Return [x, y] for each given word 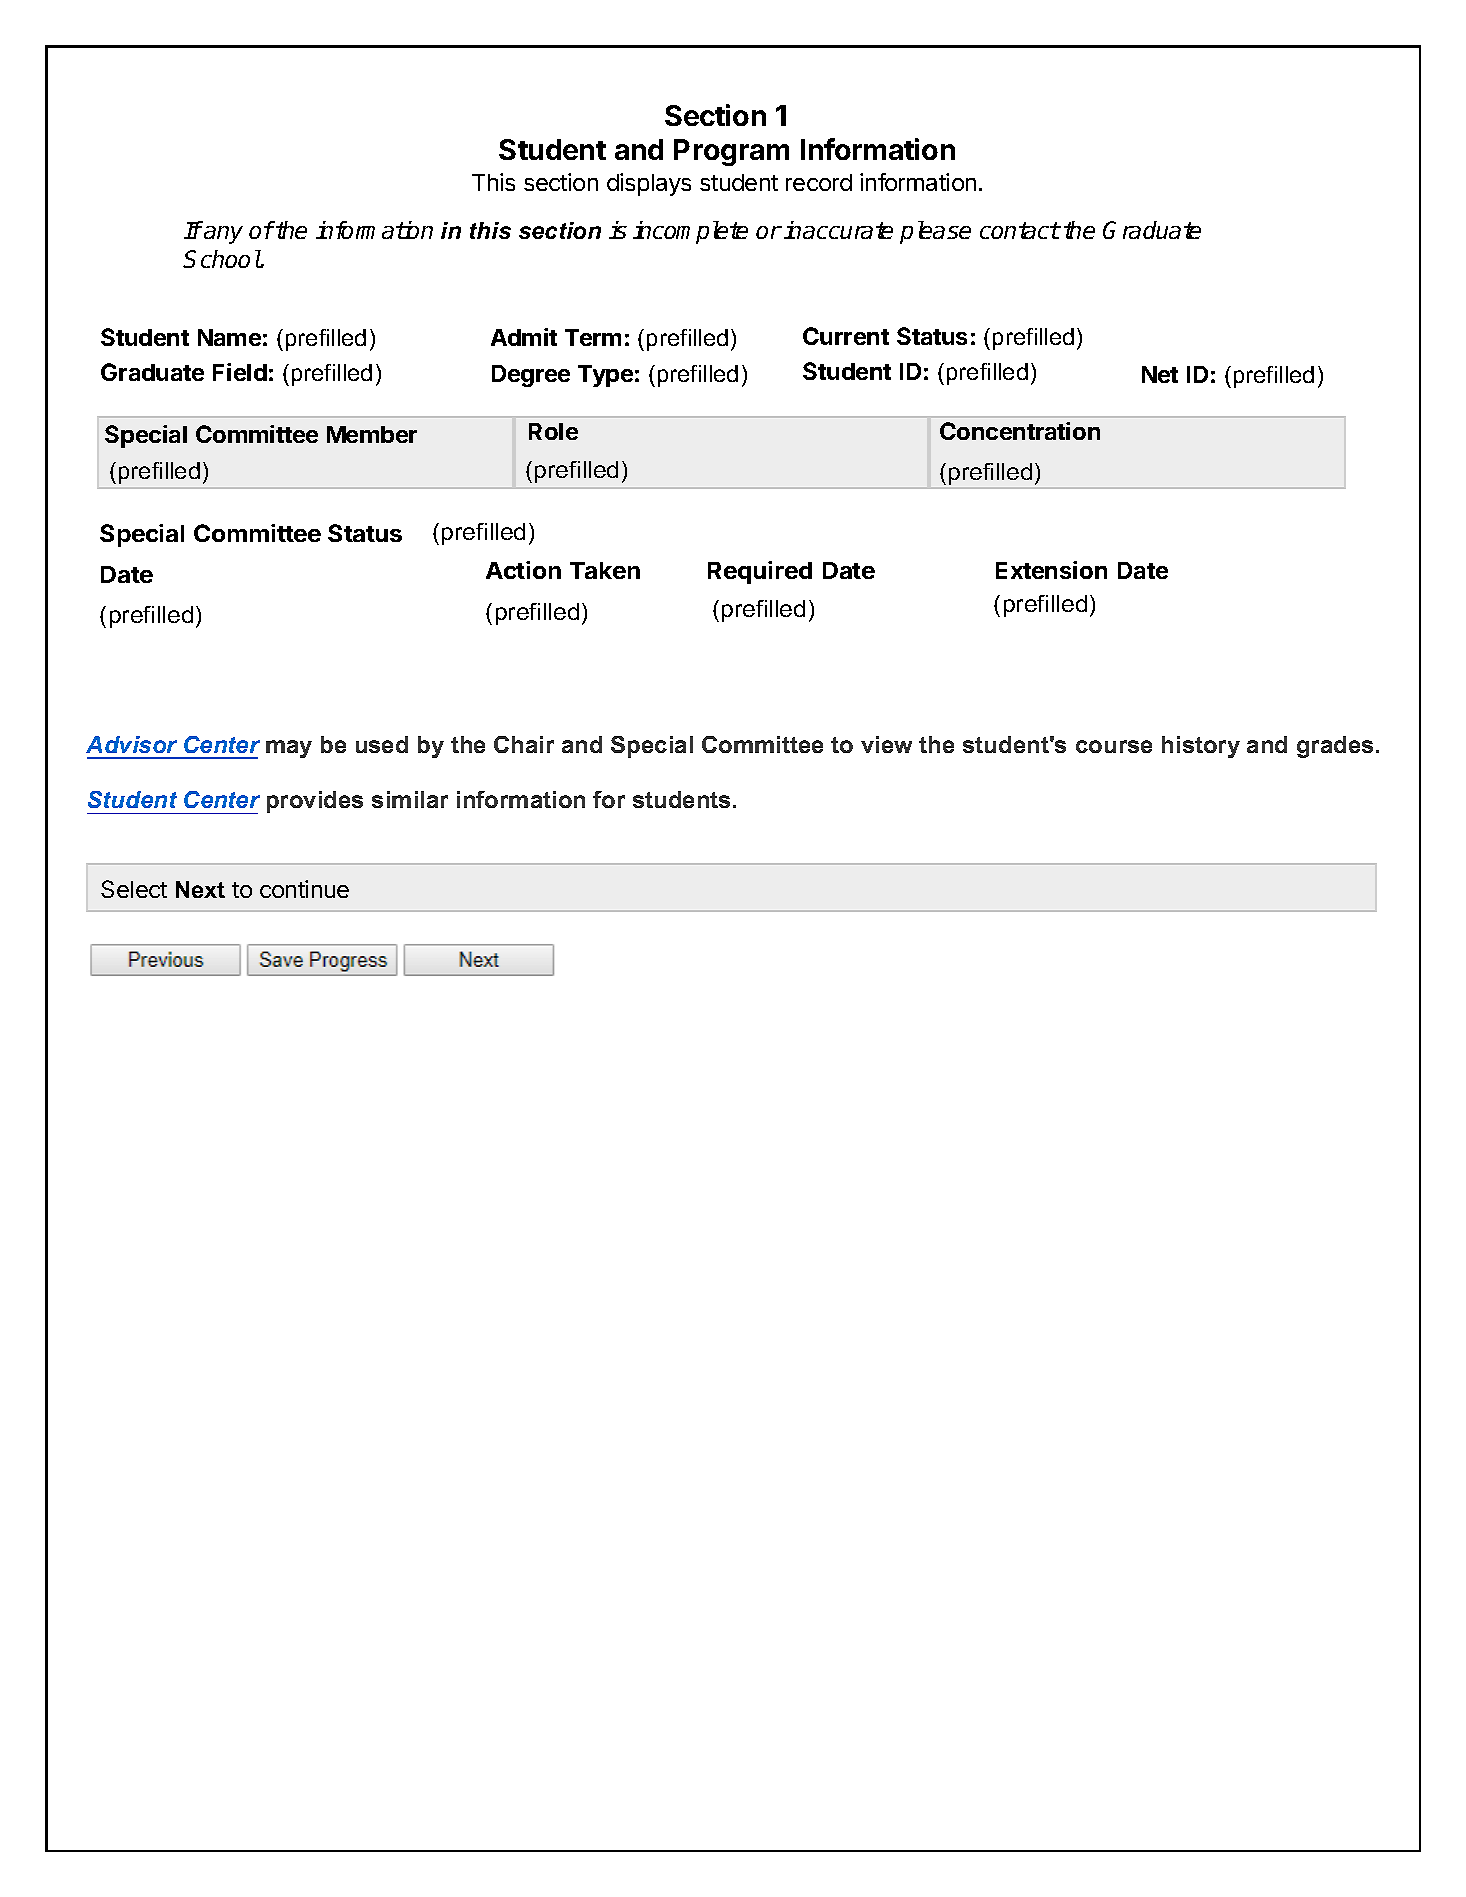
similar [410, 799]
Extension [1051, 570]
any [223, 235]
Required [760, 572]
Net [1160, 374]
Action [523, 570]
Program [731, 152]
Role [553, 431]
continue [304, 889]
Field [240, 372]
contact [1020, 230]
